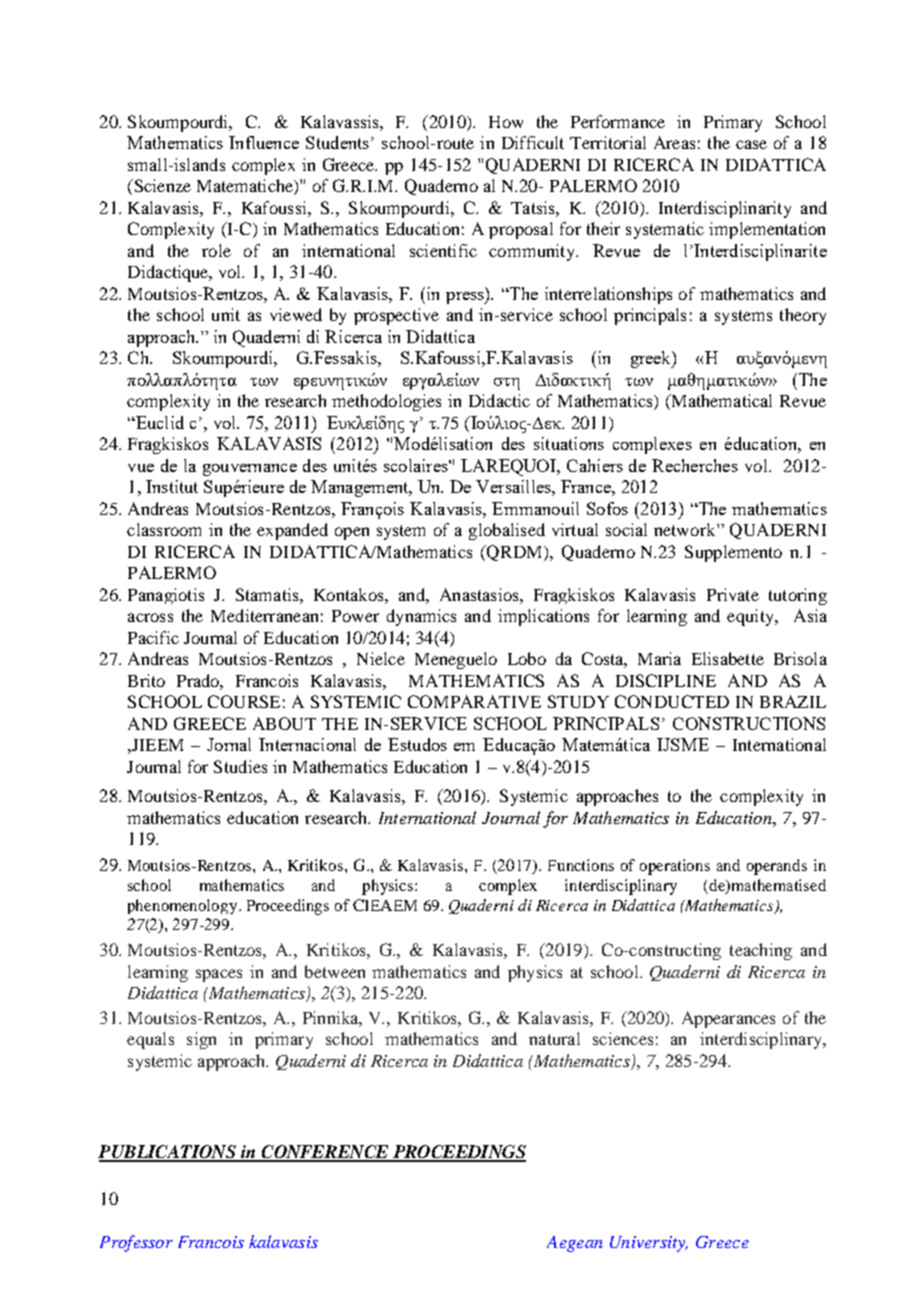 This document has height=1308, width=924. What do you see at coordinates (474, 701) in the document?
I see `COMPARATIVE` at bounding box center [474, 701].
